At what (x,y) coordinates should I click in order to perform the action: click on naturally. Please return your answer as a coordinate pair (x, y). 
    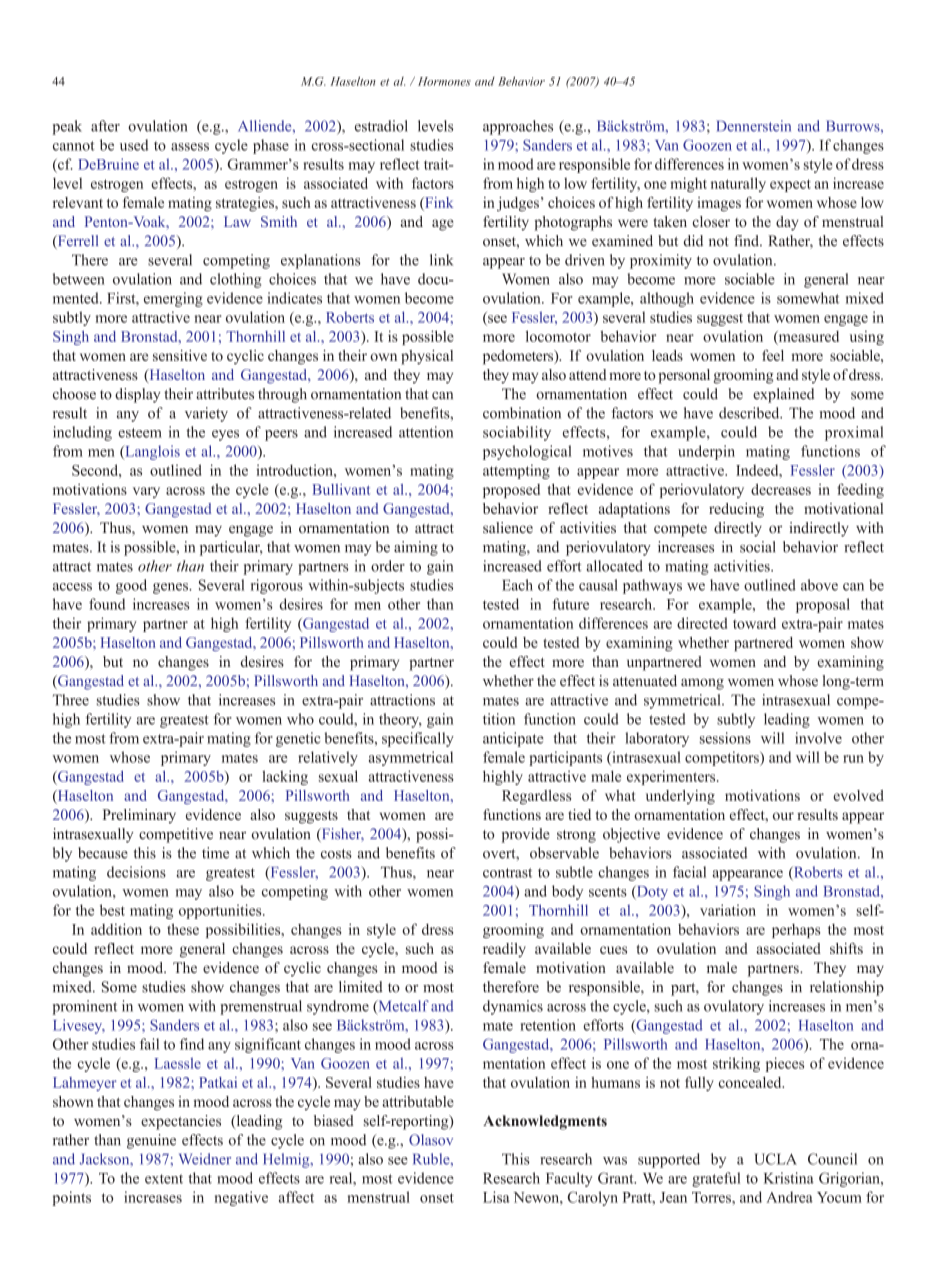
    Looking at the image, I should click on (738, 184).
